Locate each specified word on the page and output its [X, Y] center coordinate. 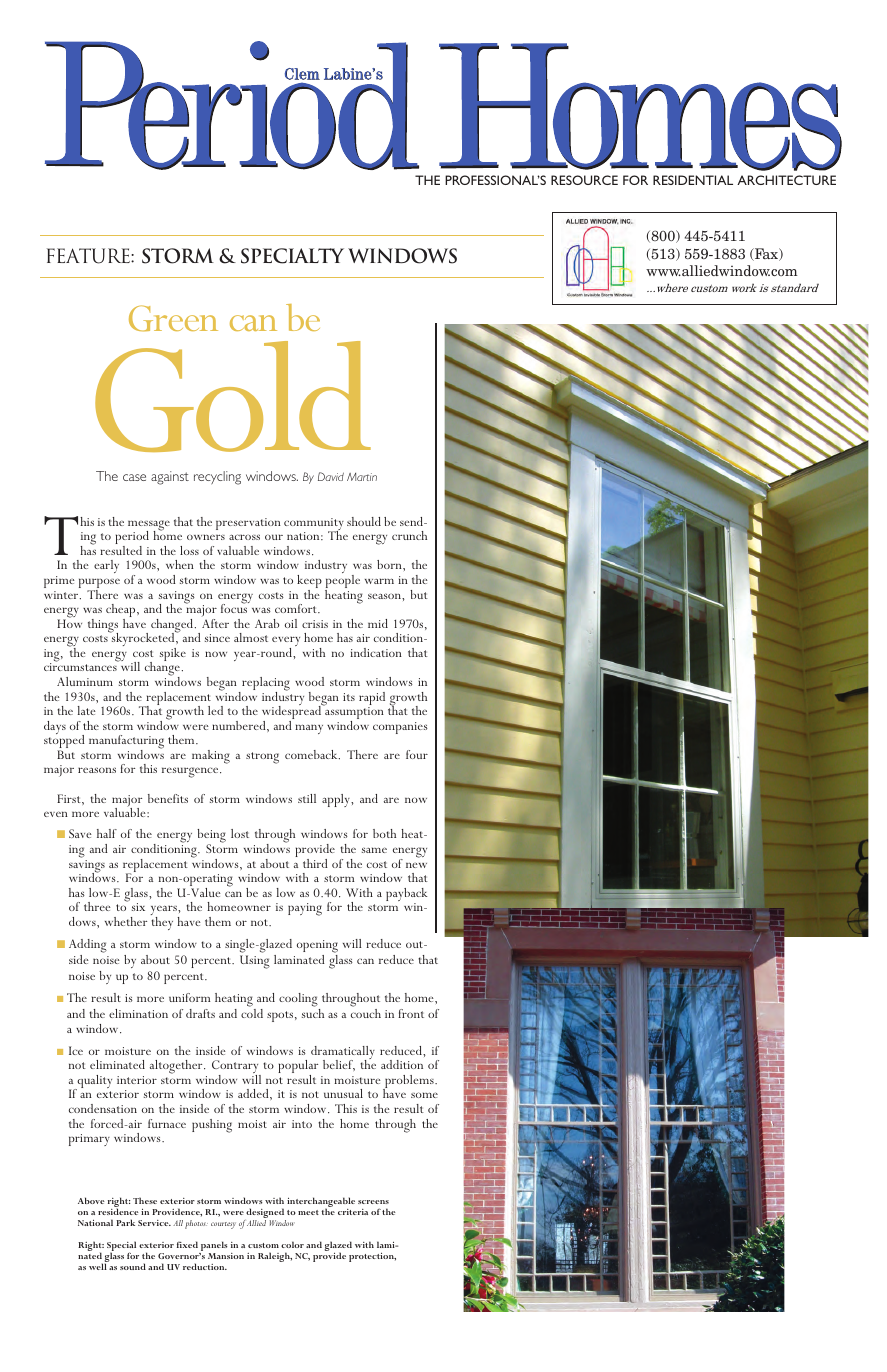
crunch [409, 535]
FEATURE [89, 256]
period [132, 539]
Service [154, 1223]
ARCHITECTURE [786, 180]
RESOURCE [584, 180]
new [416, 865]
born [390, 564]
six [138, 907]
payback [406, 896]
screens [373, 1202]
